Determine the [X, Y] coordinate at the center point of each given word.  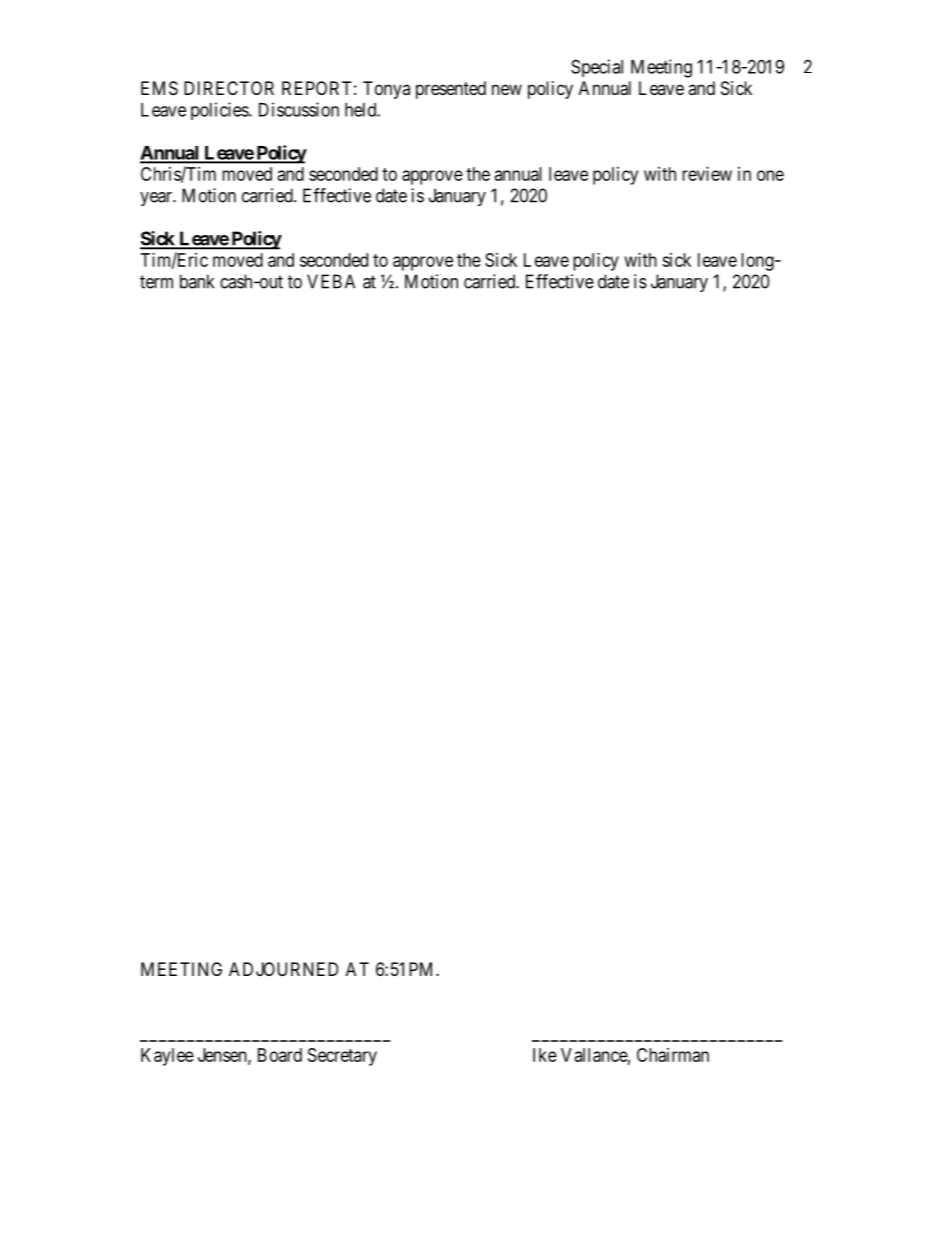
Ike [545, 1055]
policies [220, 111]
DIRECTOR [229, 88]
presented [451, 90]
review [707, 174]
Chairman [673, 1055]
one [770, 175]
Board [280, 1055]
